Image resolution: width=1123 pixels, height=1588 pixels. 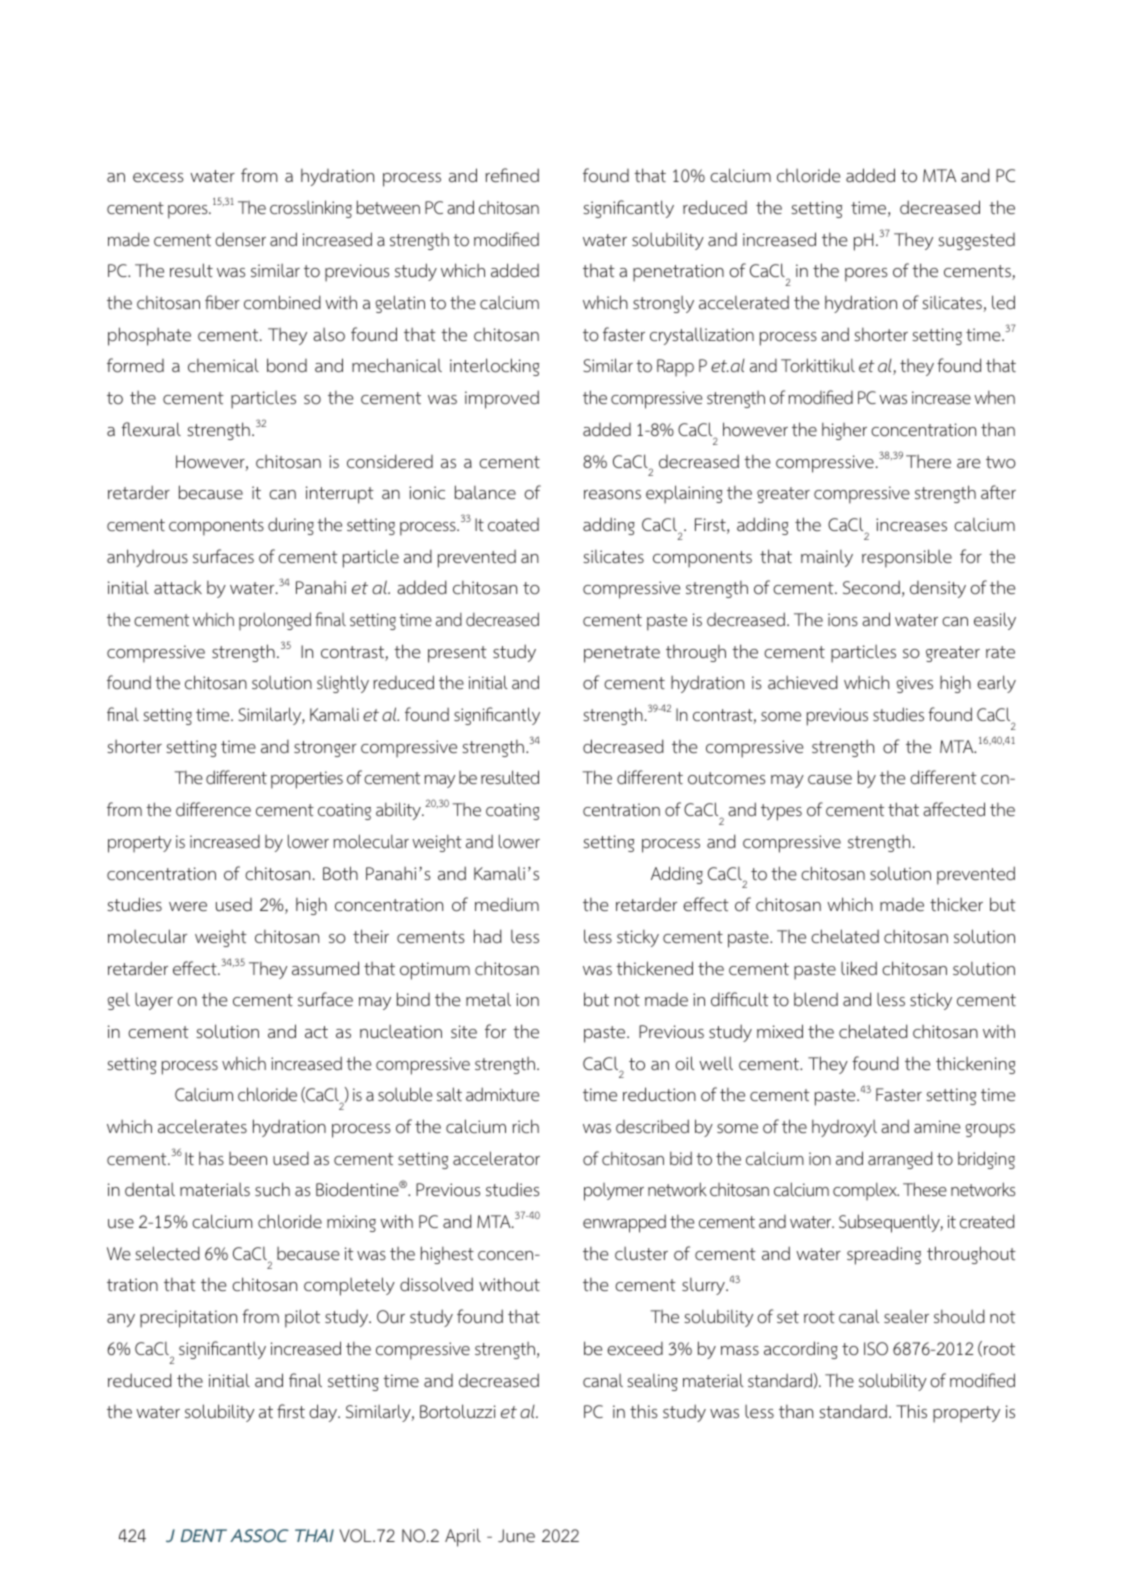 What do you see at coordinates (512, 175) in the screenshot?
I see `refined` at bounding box center [512, 175].
